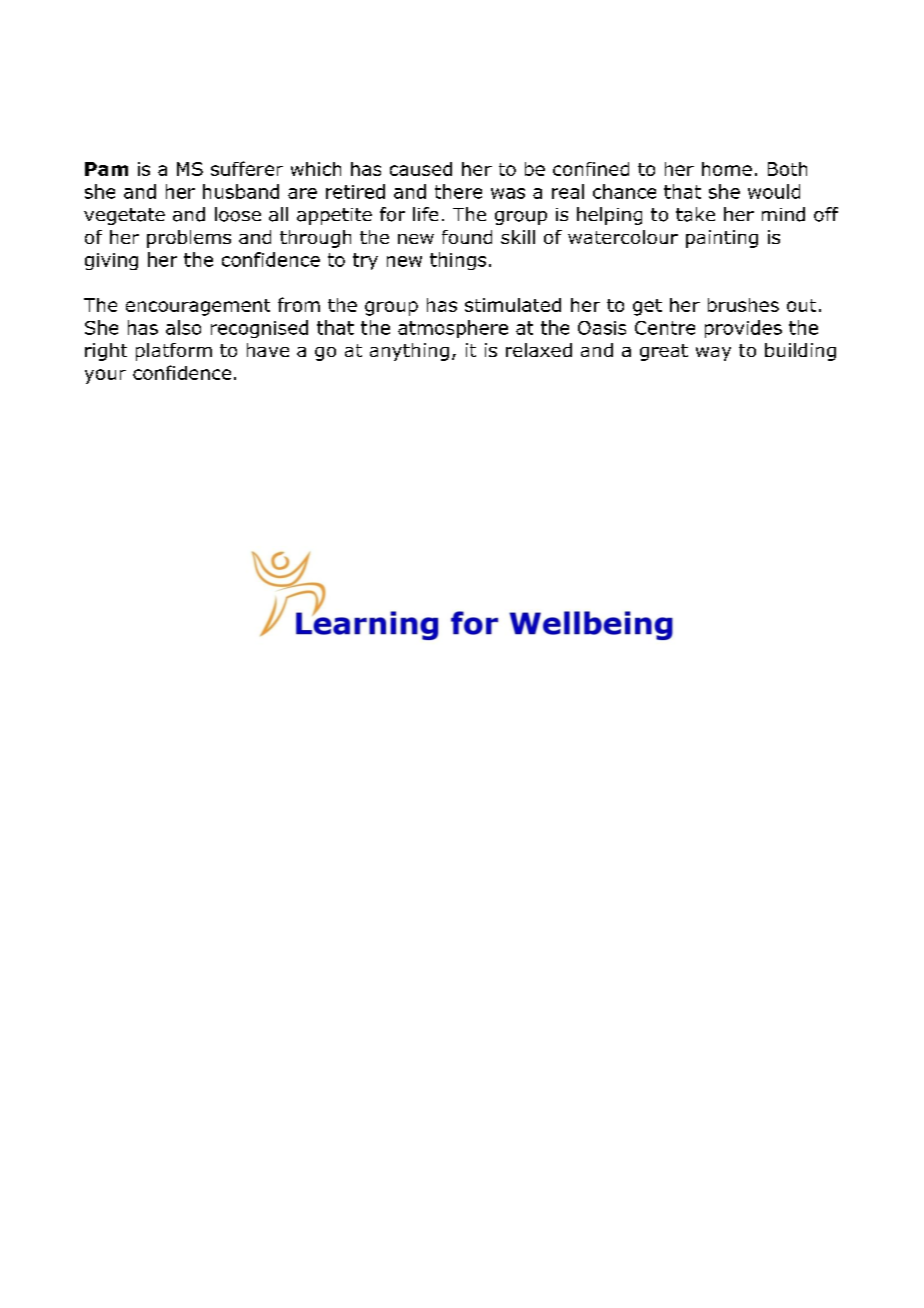 Image resolution: width=924 pixels, height=1308 pixels. I want to click on atmosphere, so click(453, 329).
